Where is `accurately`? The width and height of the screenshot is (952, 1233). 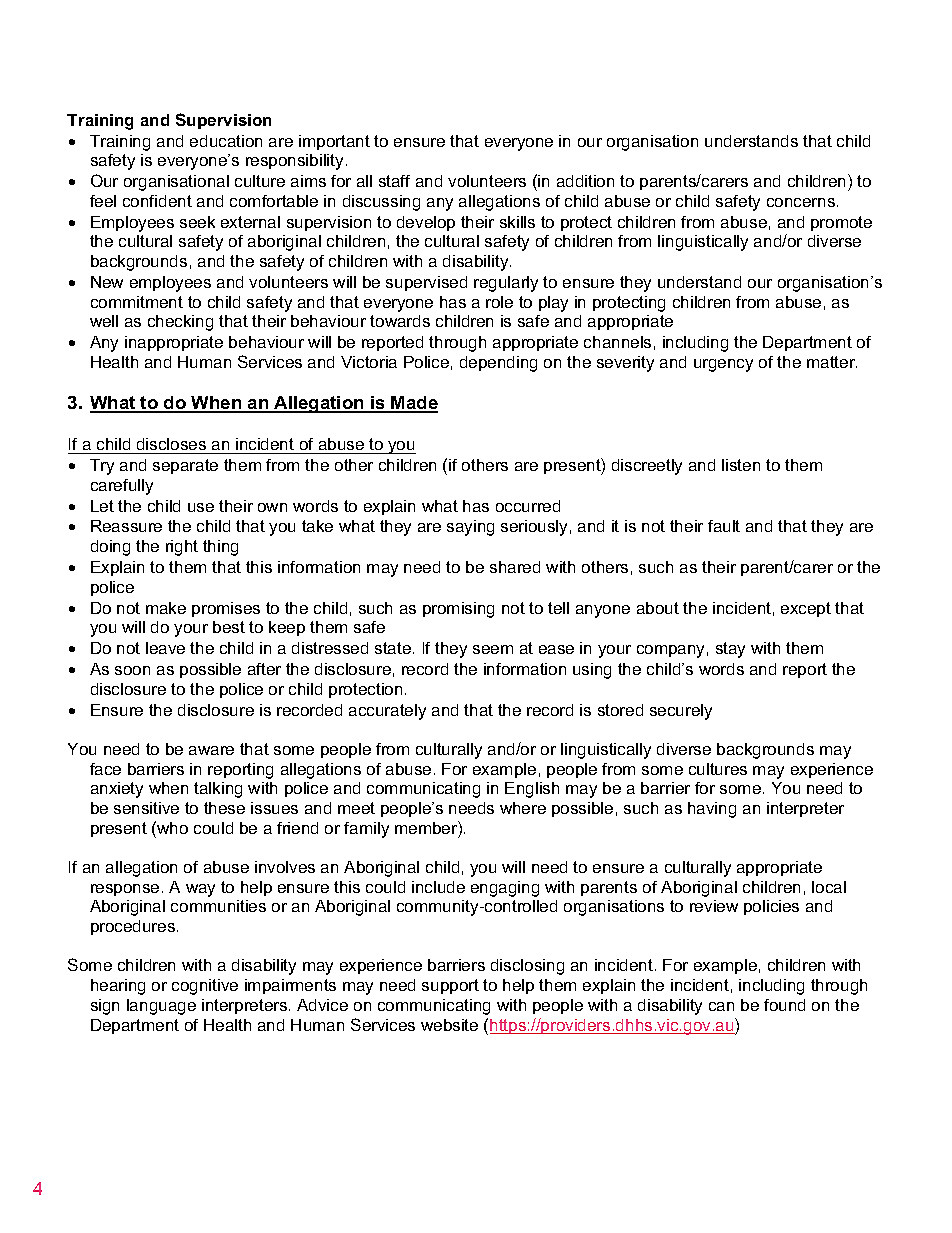 accurately is located at coordinates (387, 712).
